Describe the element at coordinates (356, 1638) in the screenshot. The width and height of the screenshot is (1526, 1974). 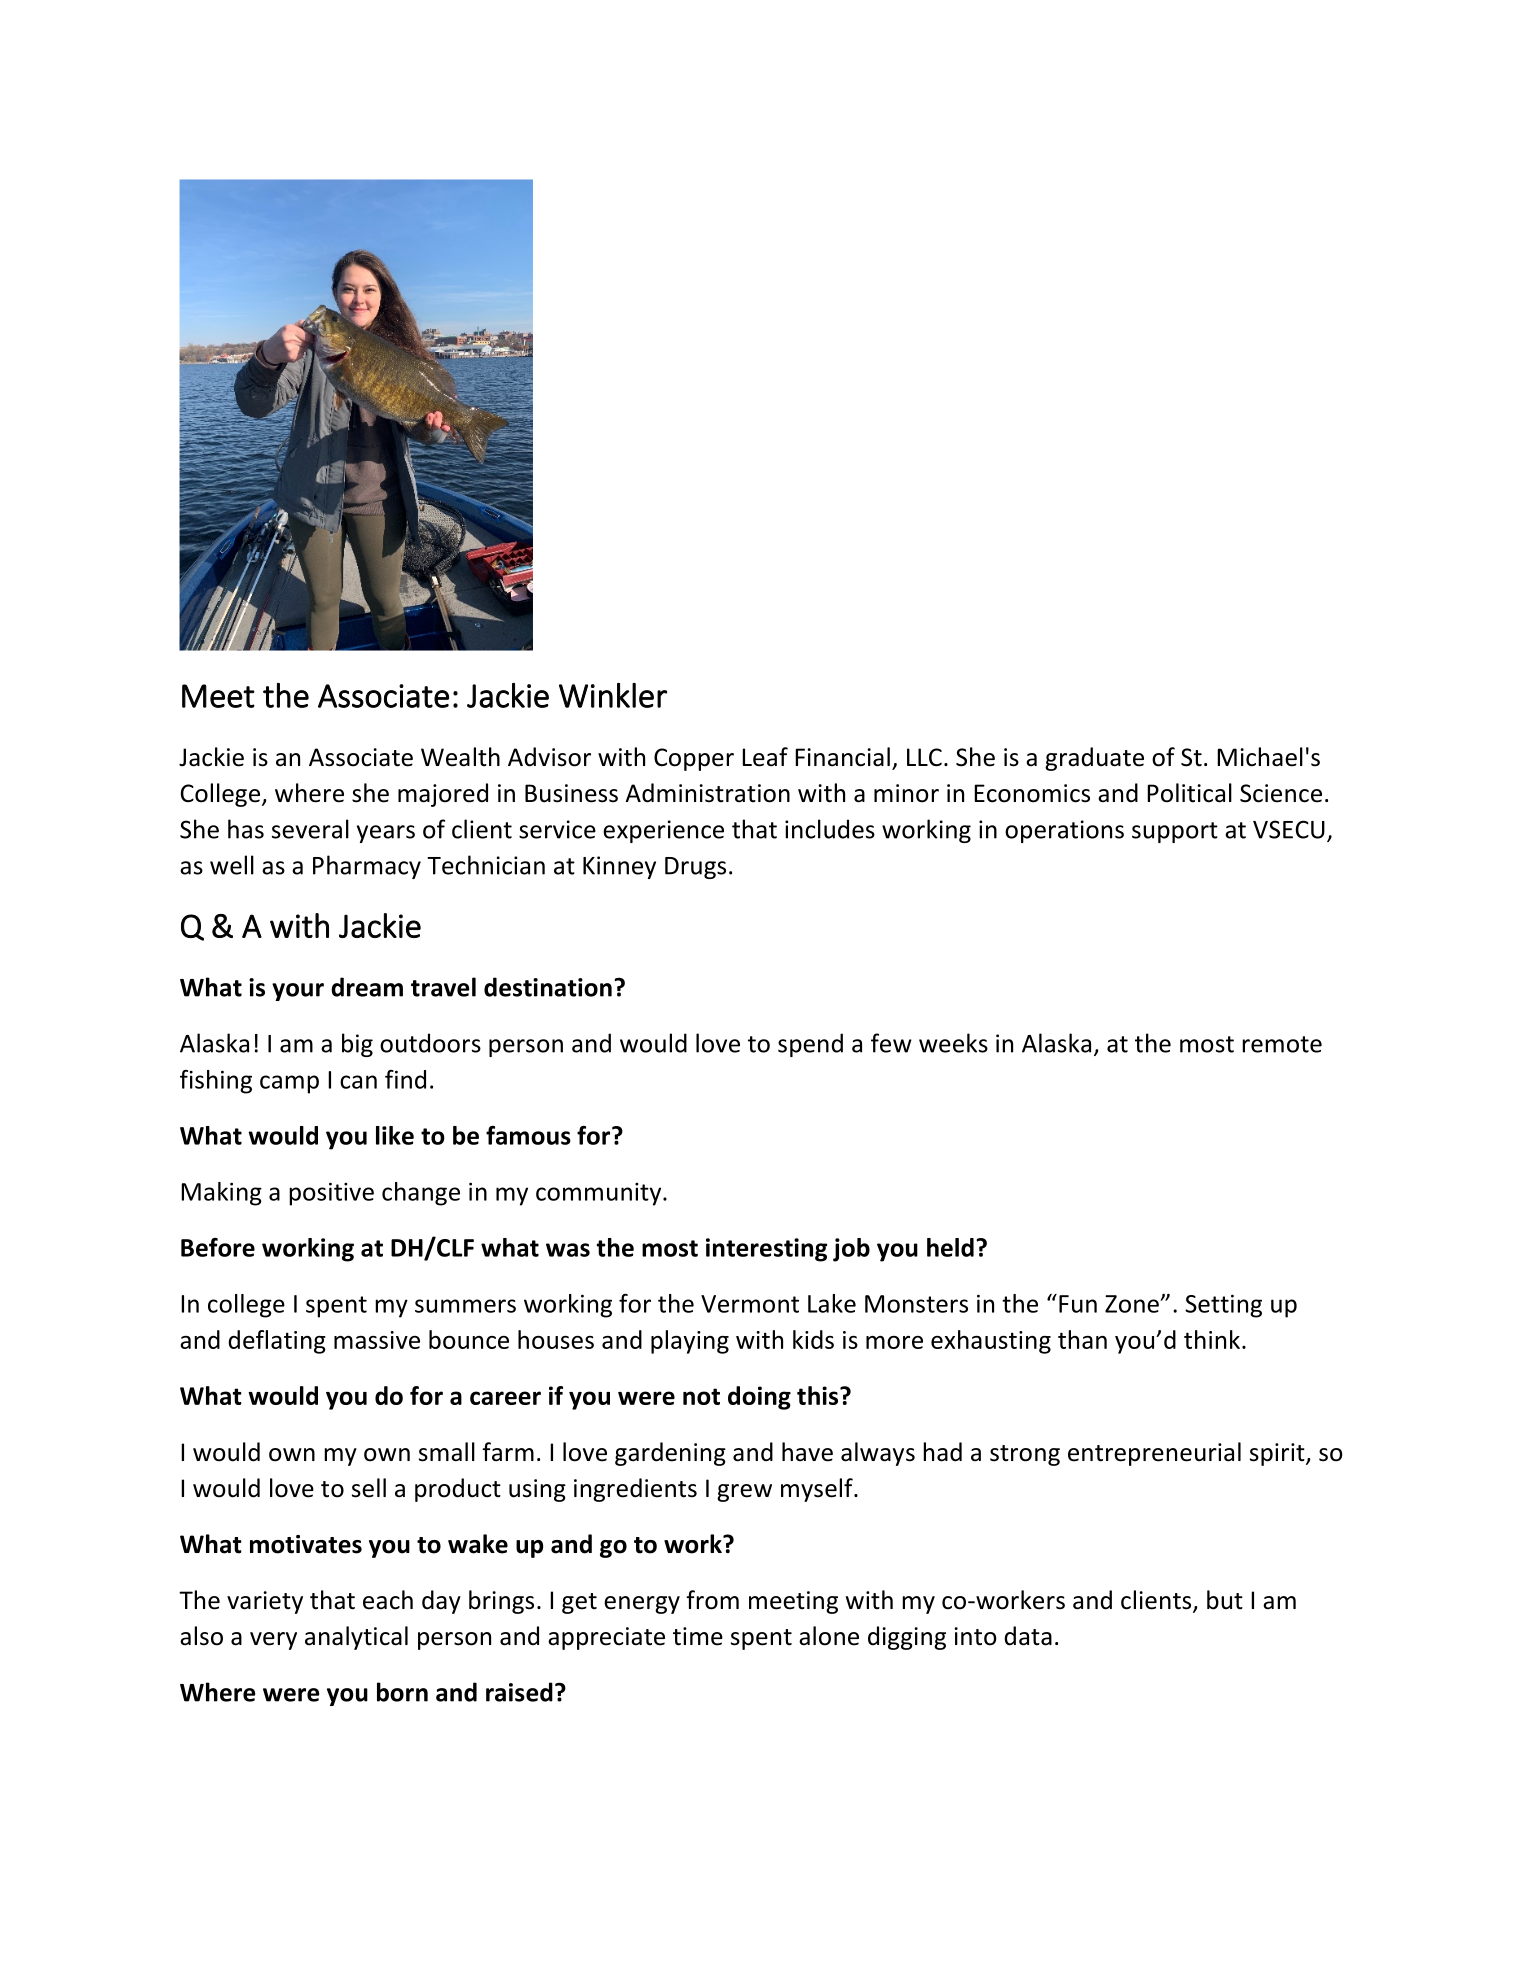
I see `analytical` at that location.
